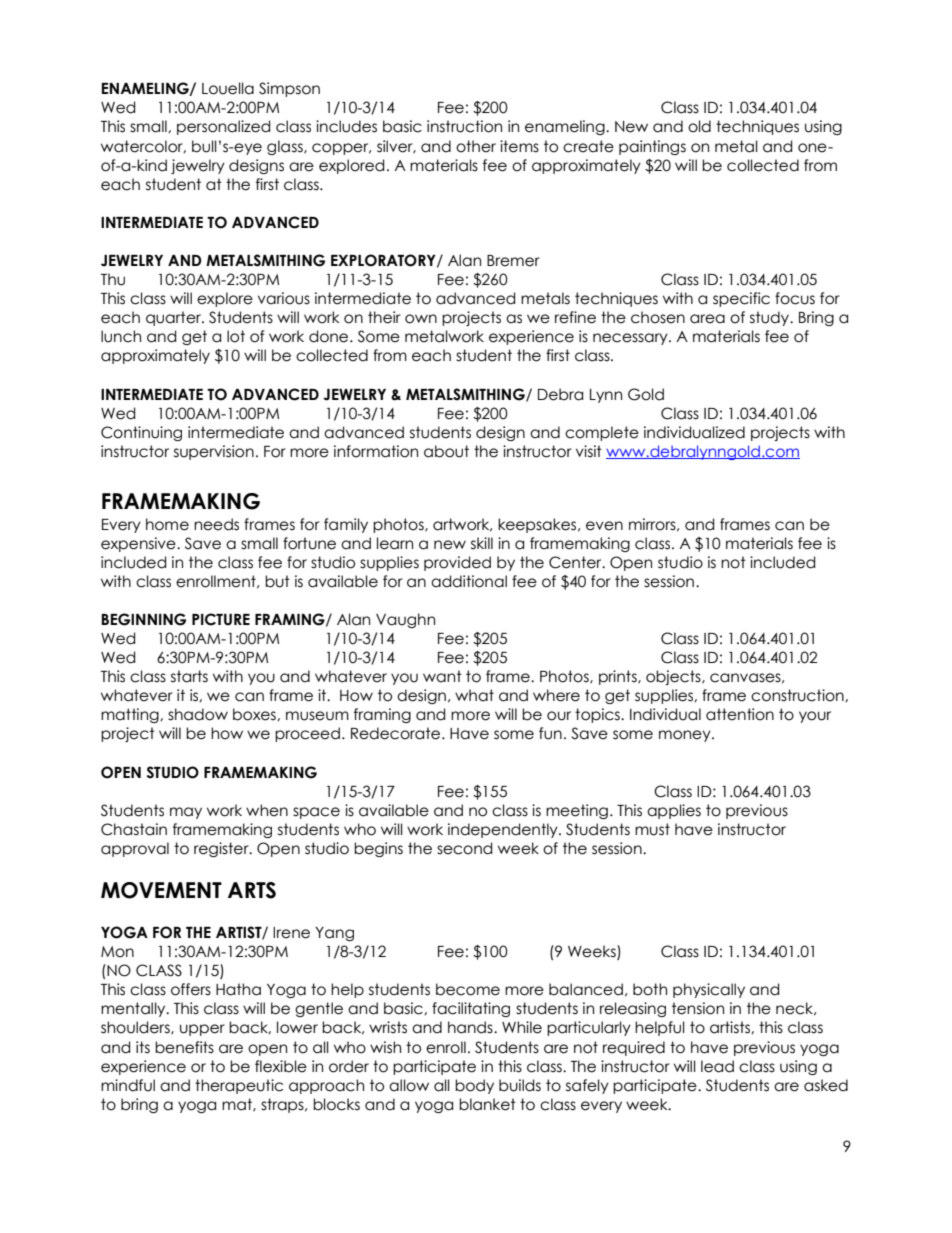 The height and width of the screenshot is (1233, 952). I want to click on register, so click(222, 849).
